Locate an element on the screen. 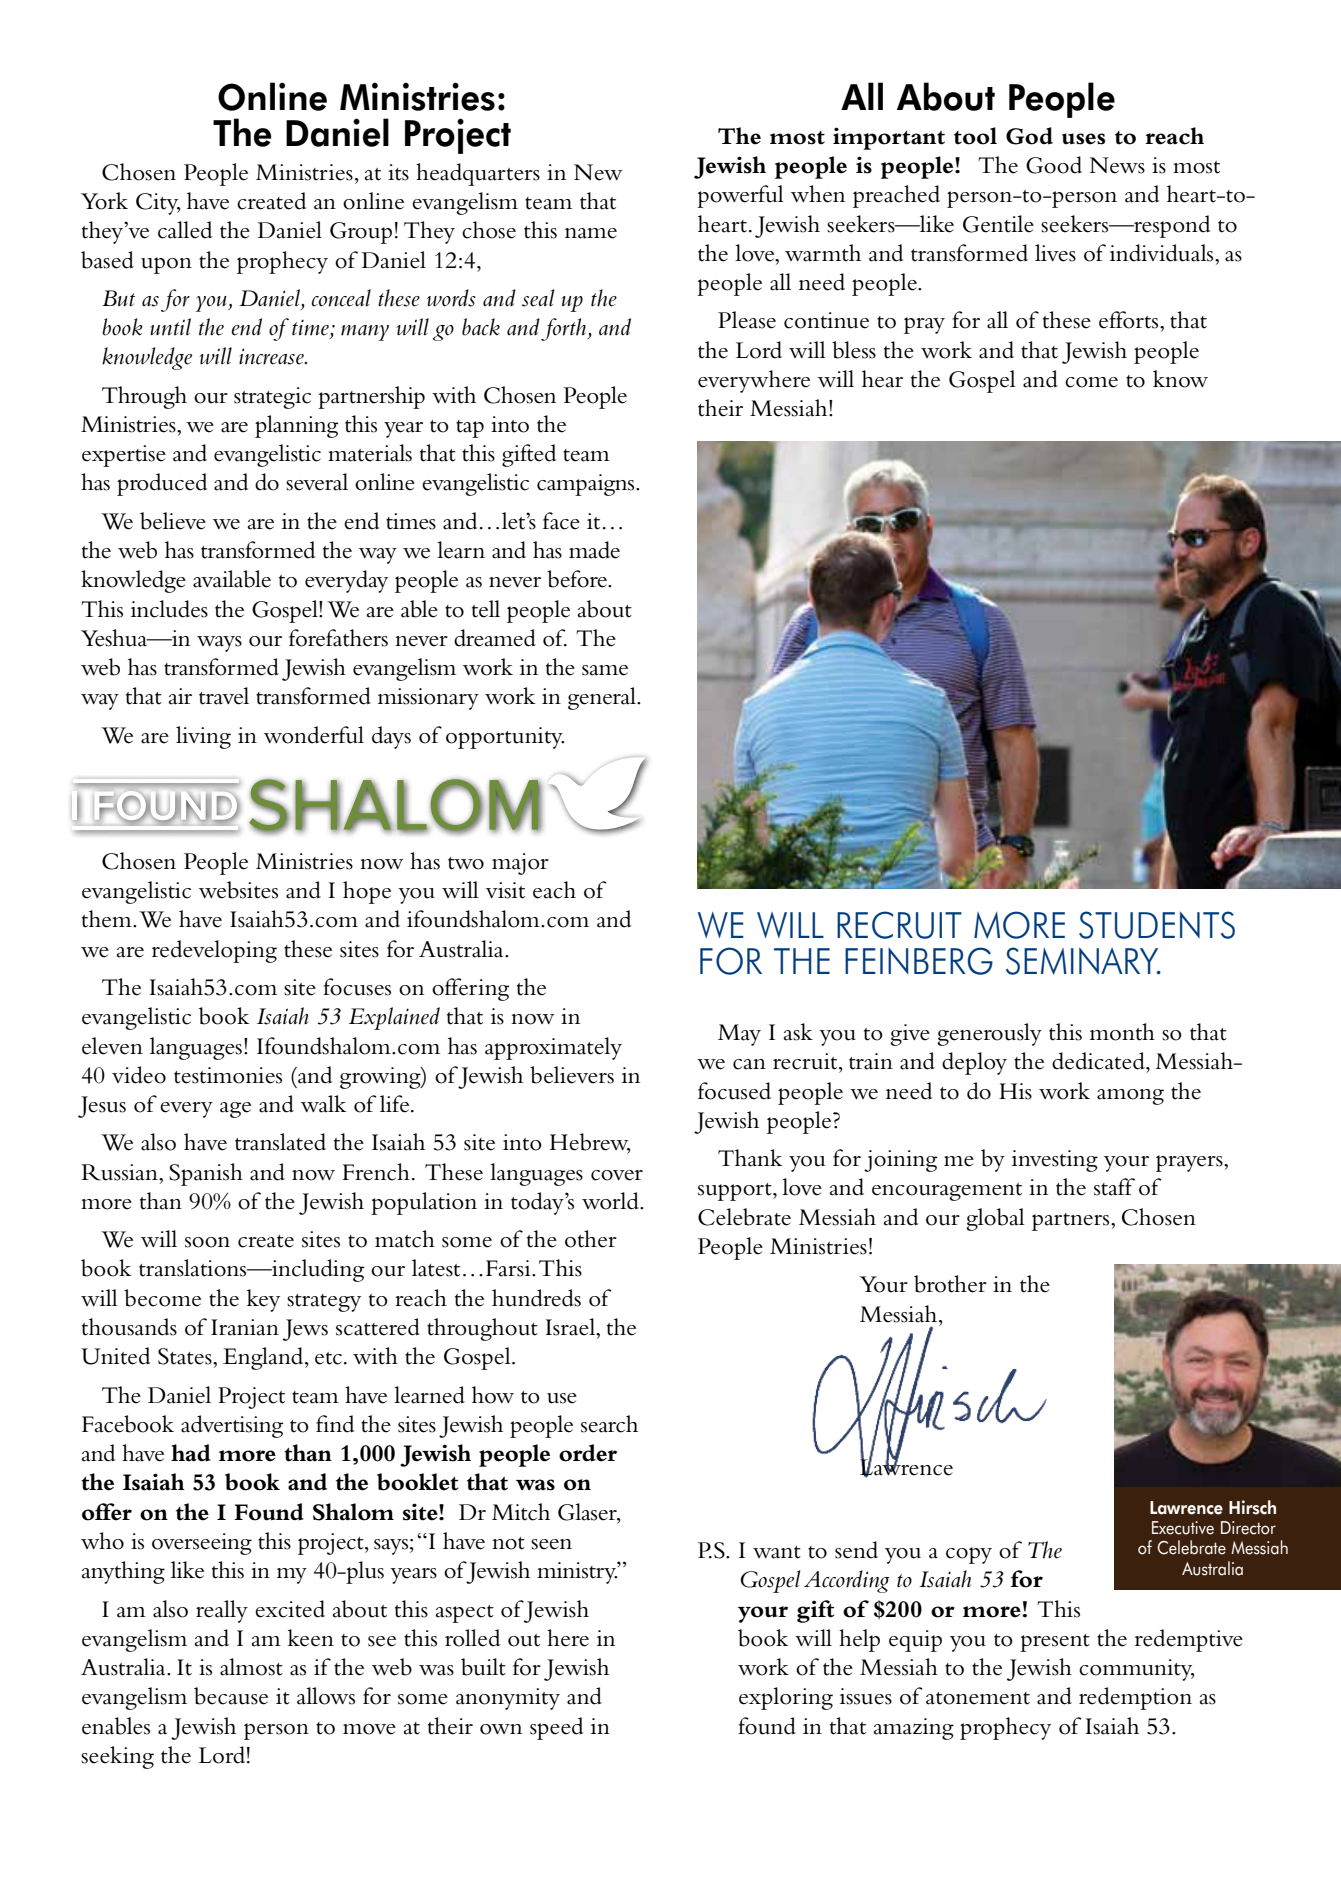  them is located at coordinates (108, 919).
